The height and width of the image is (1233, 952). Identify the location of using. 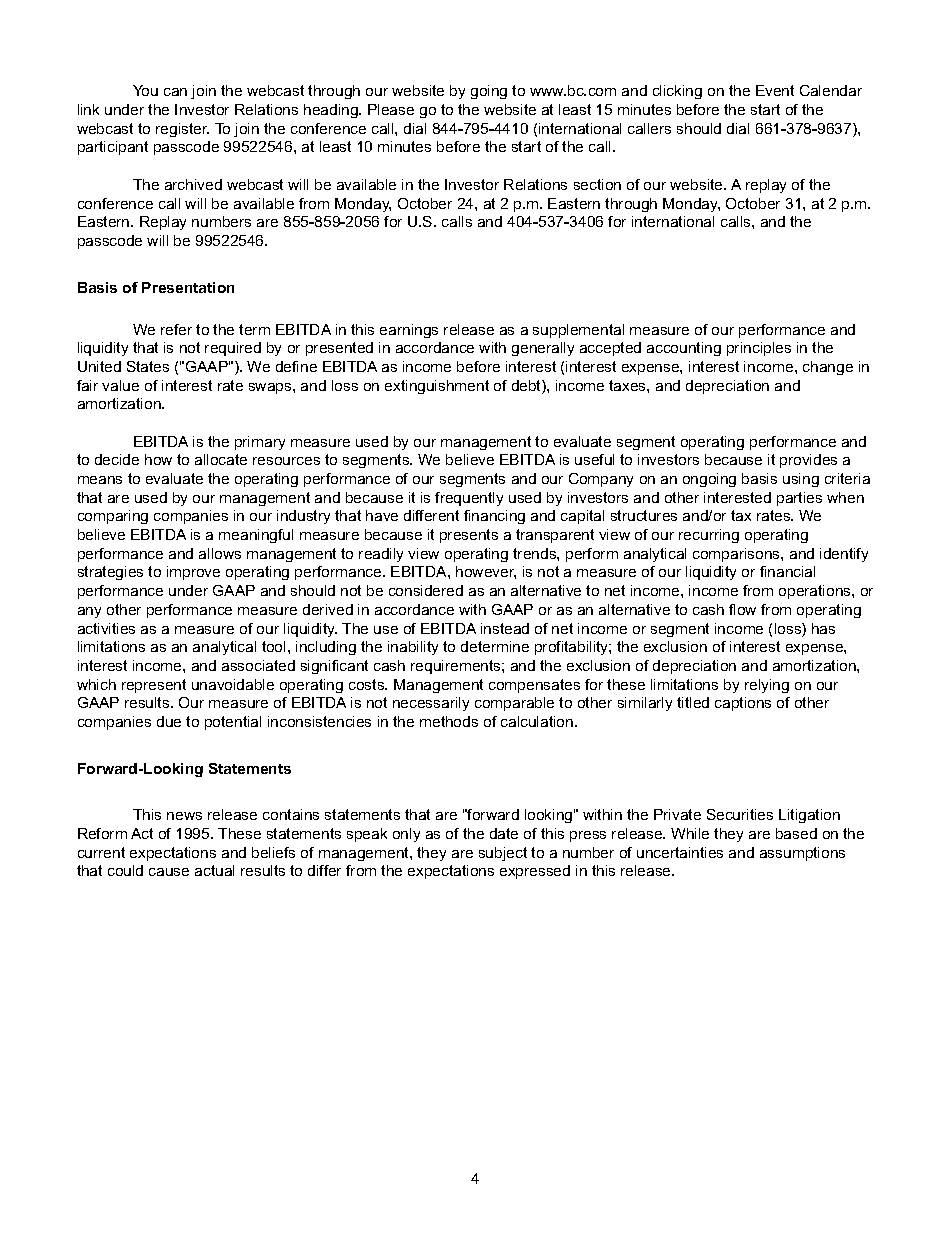
(801, 480).
